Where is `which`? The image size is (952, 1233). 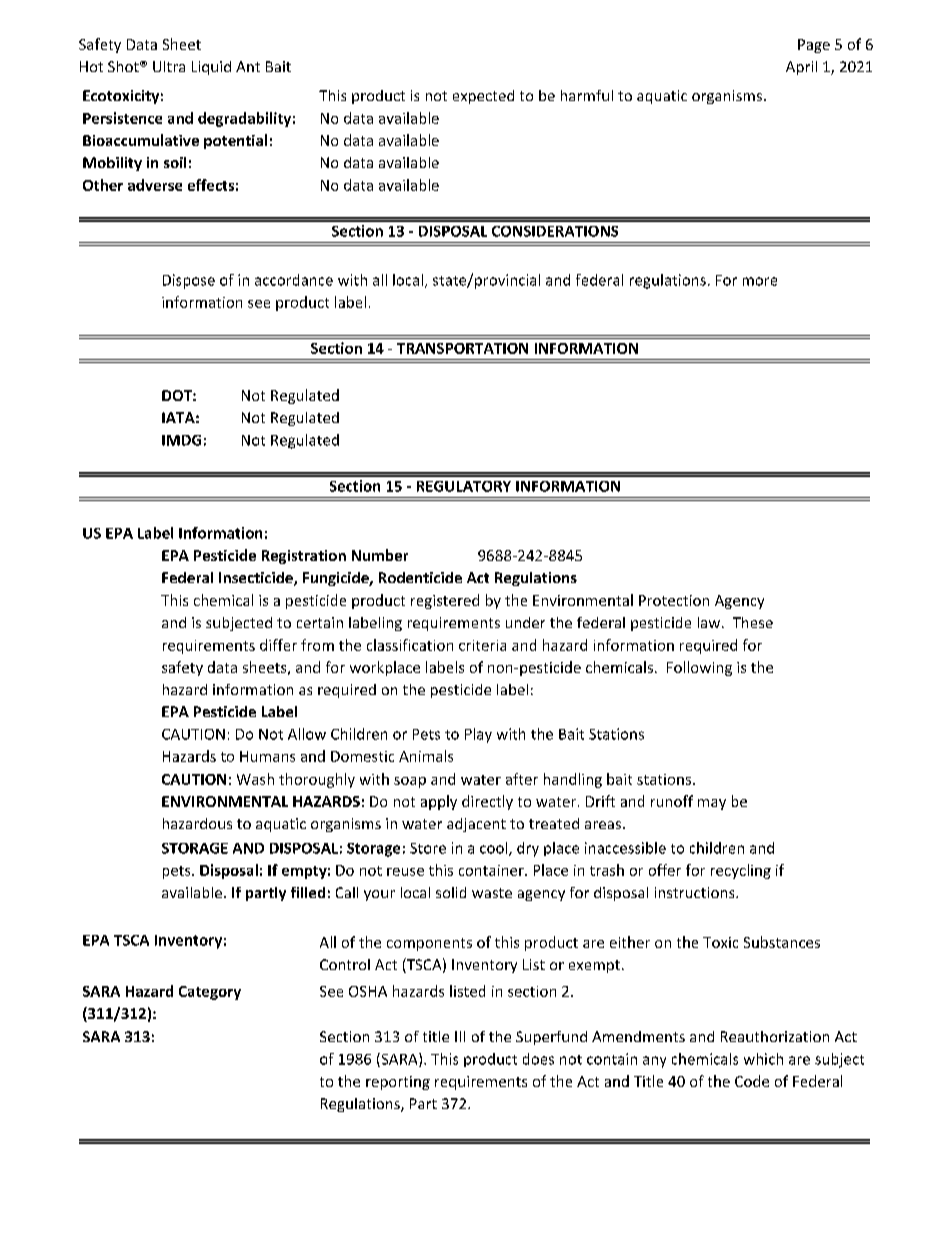 which is located at coordinates (763, 1059).
